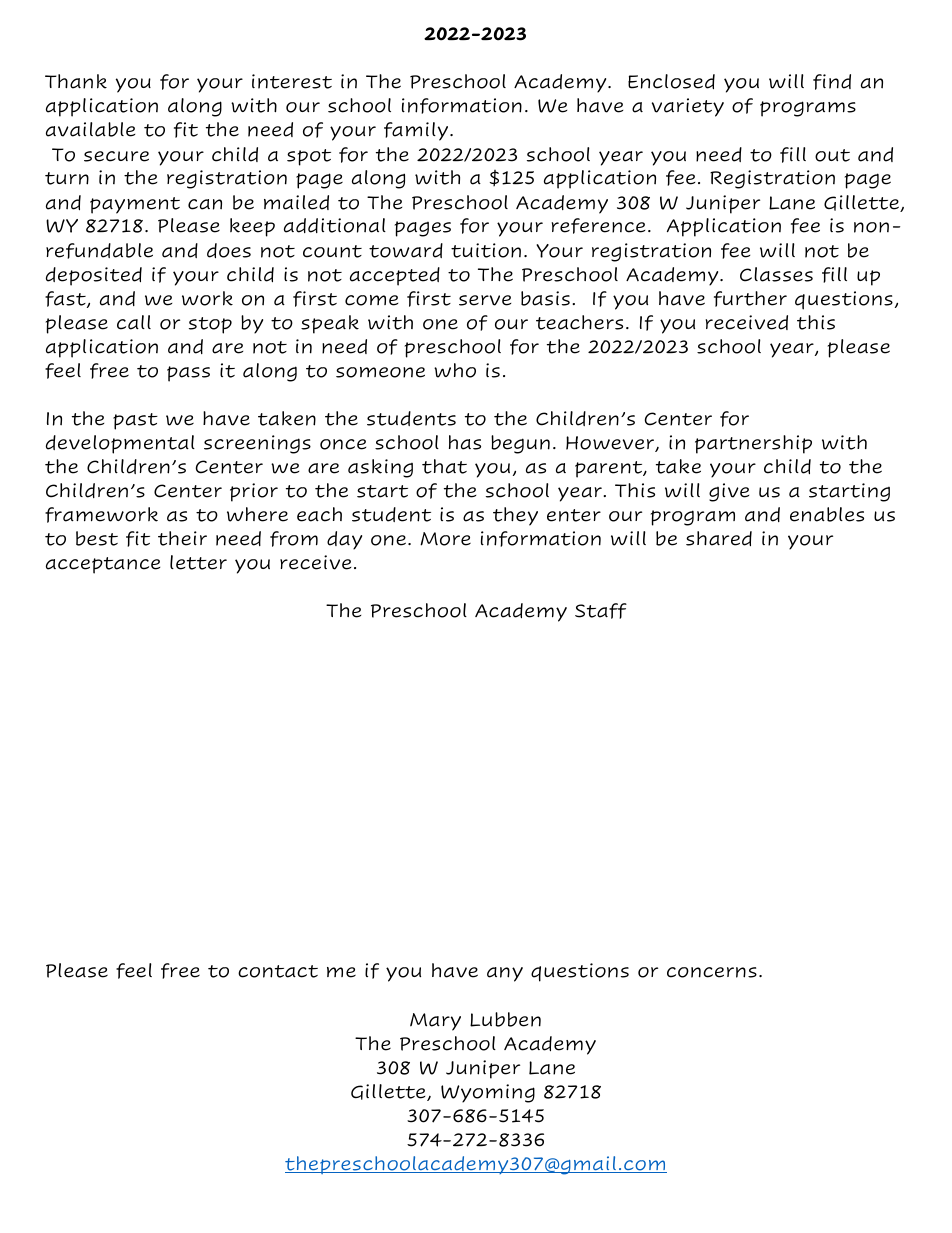  I want to click on partnership, so click(753, 444).
